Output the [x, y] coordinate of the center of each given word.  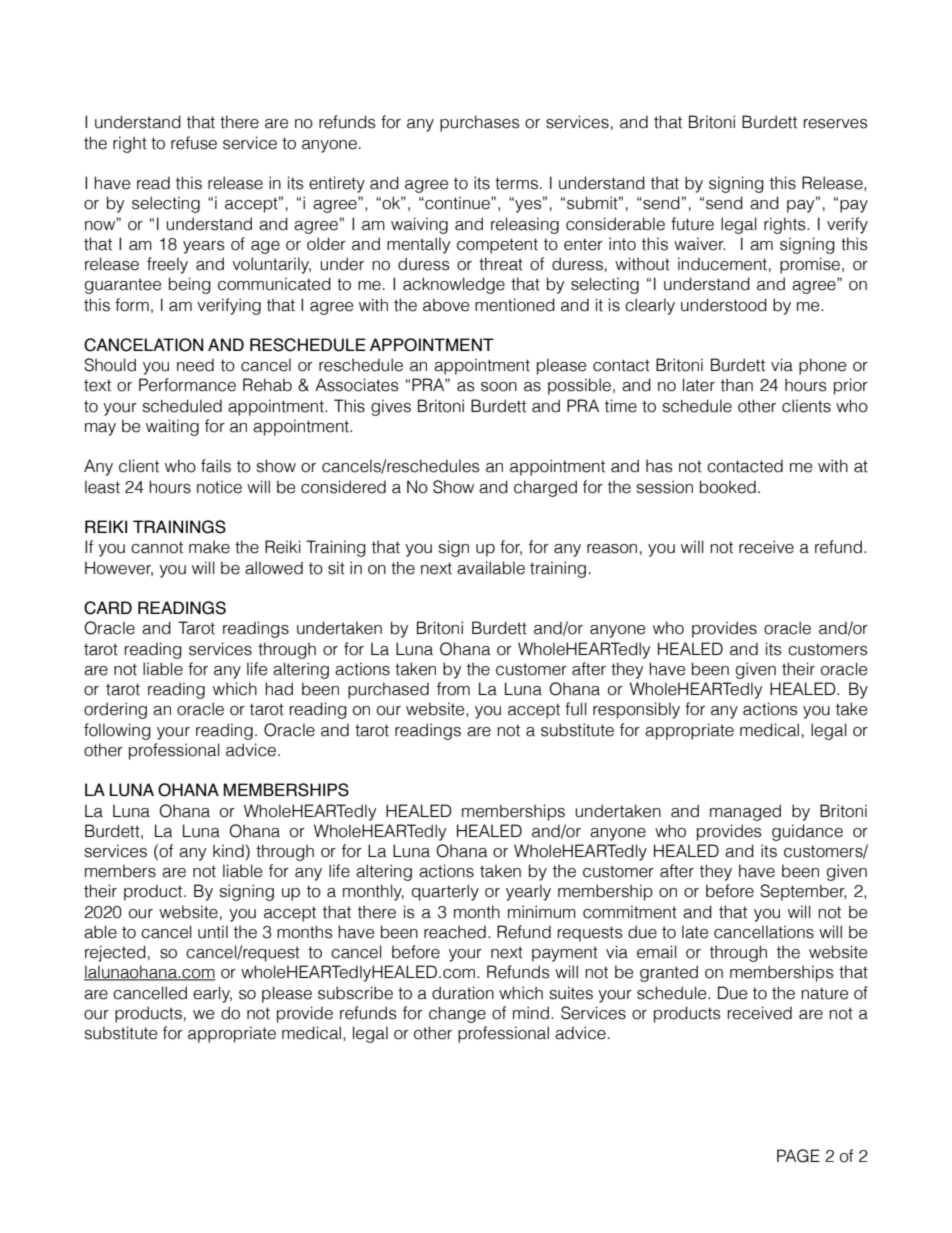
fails [216, 466]
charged [545, 488]
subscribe [355, 993]
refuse [194, 143]
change [457, 1014]
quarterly [445, 892]
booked [728, 487]
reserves [836, 124]
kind [228, 851]
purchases [480, 123]
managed [745, 812]
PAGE [798, 1156]
